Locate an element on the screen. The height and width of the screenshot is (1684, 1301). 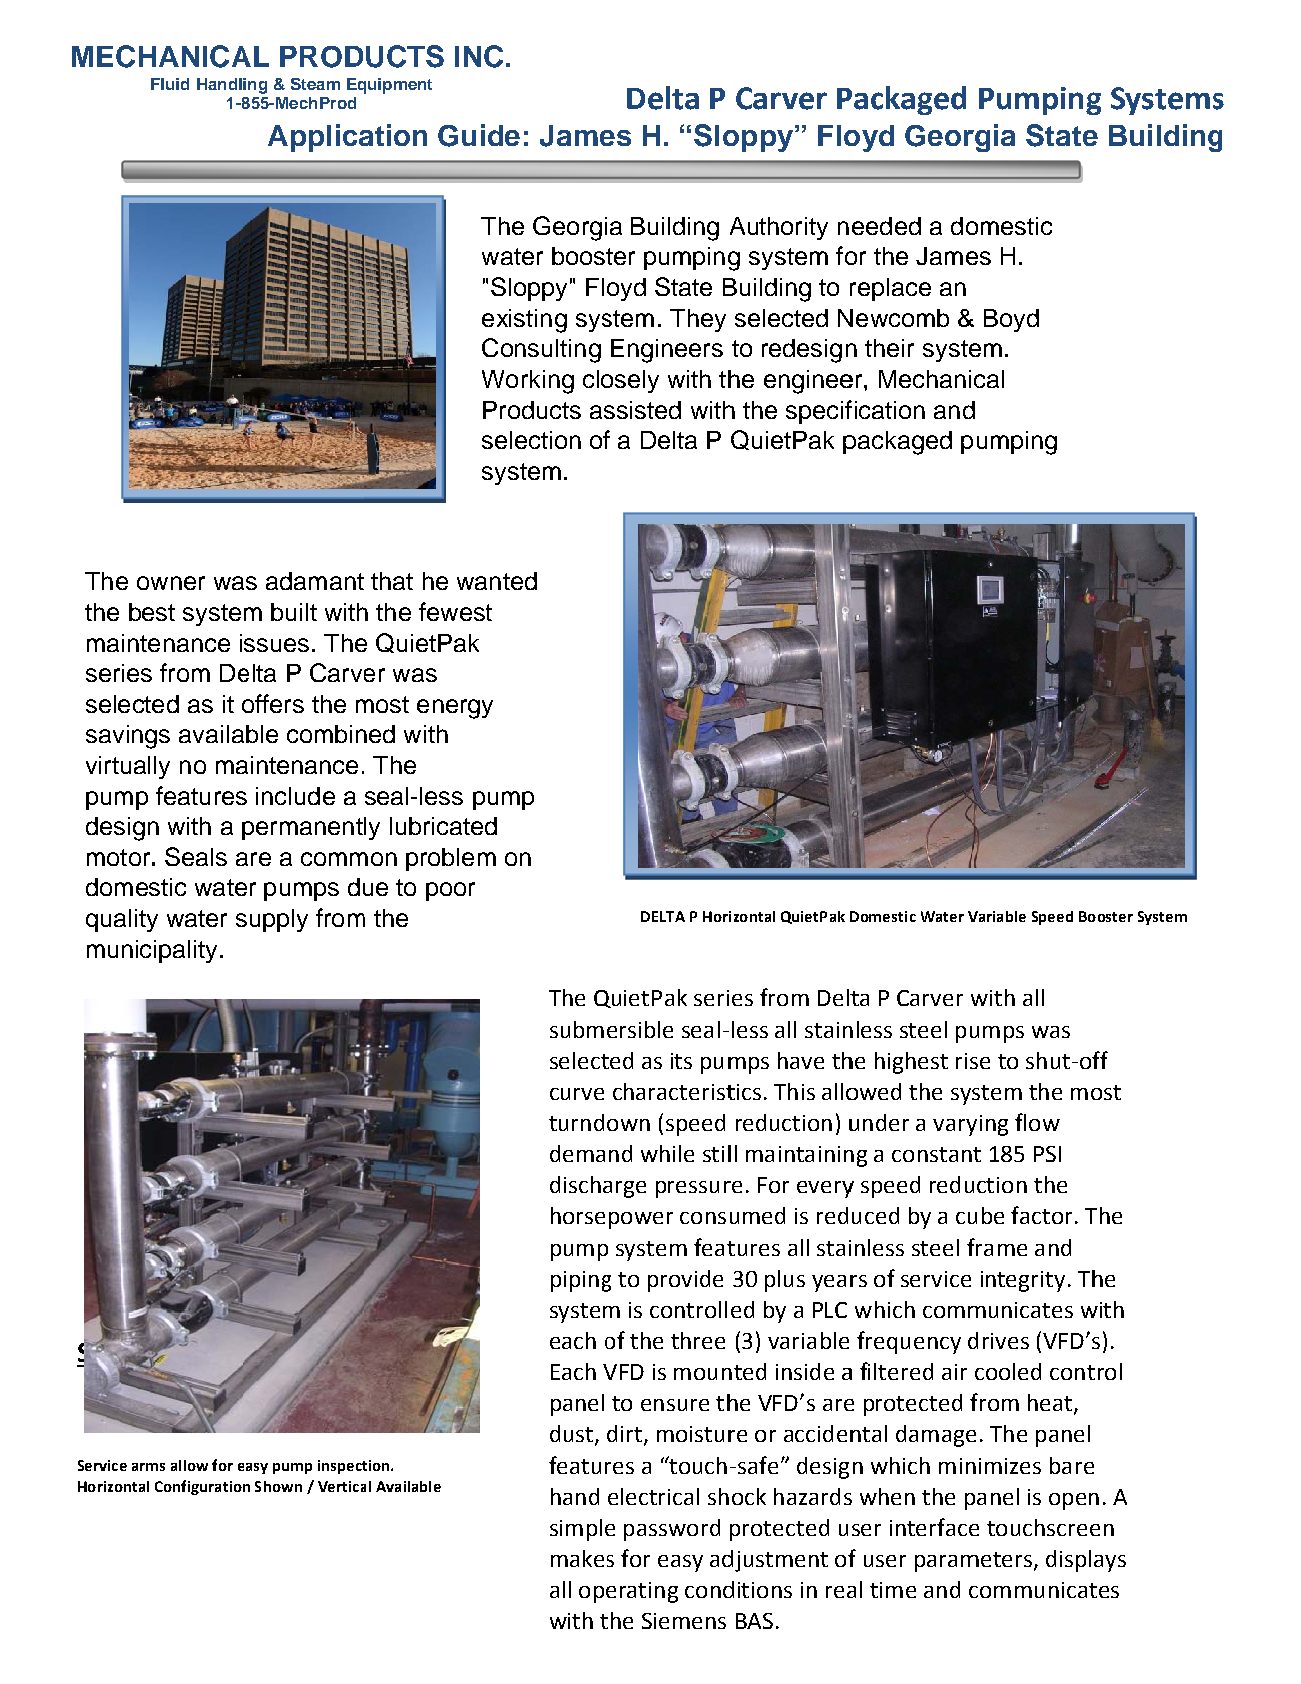
Gui is located at coordinates (461, 135).
